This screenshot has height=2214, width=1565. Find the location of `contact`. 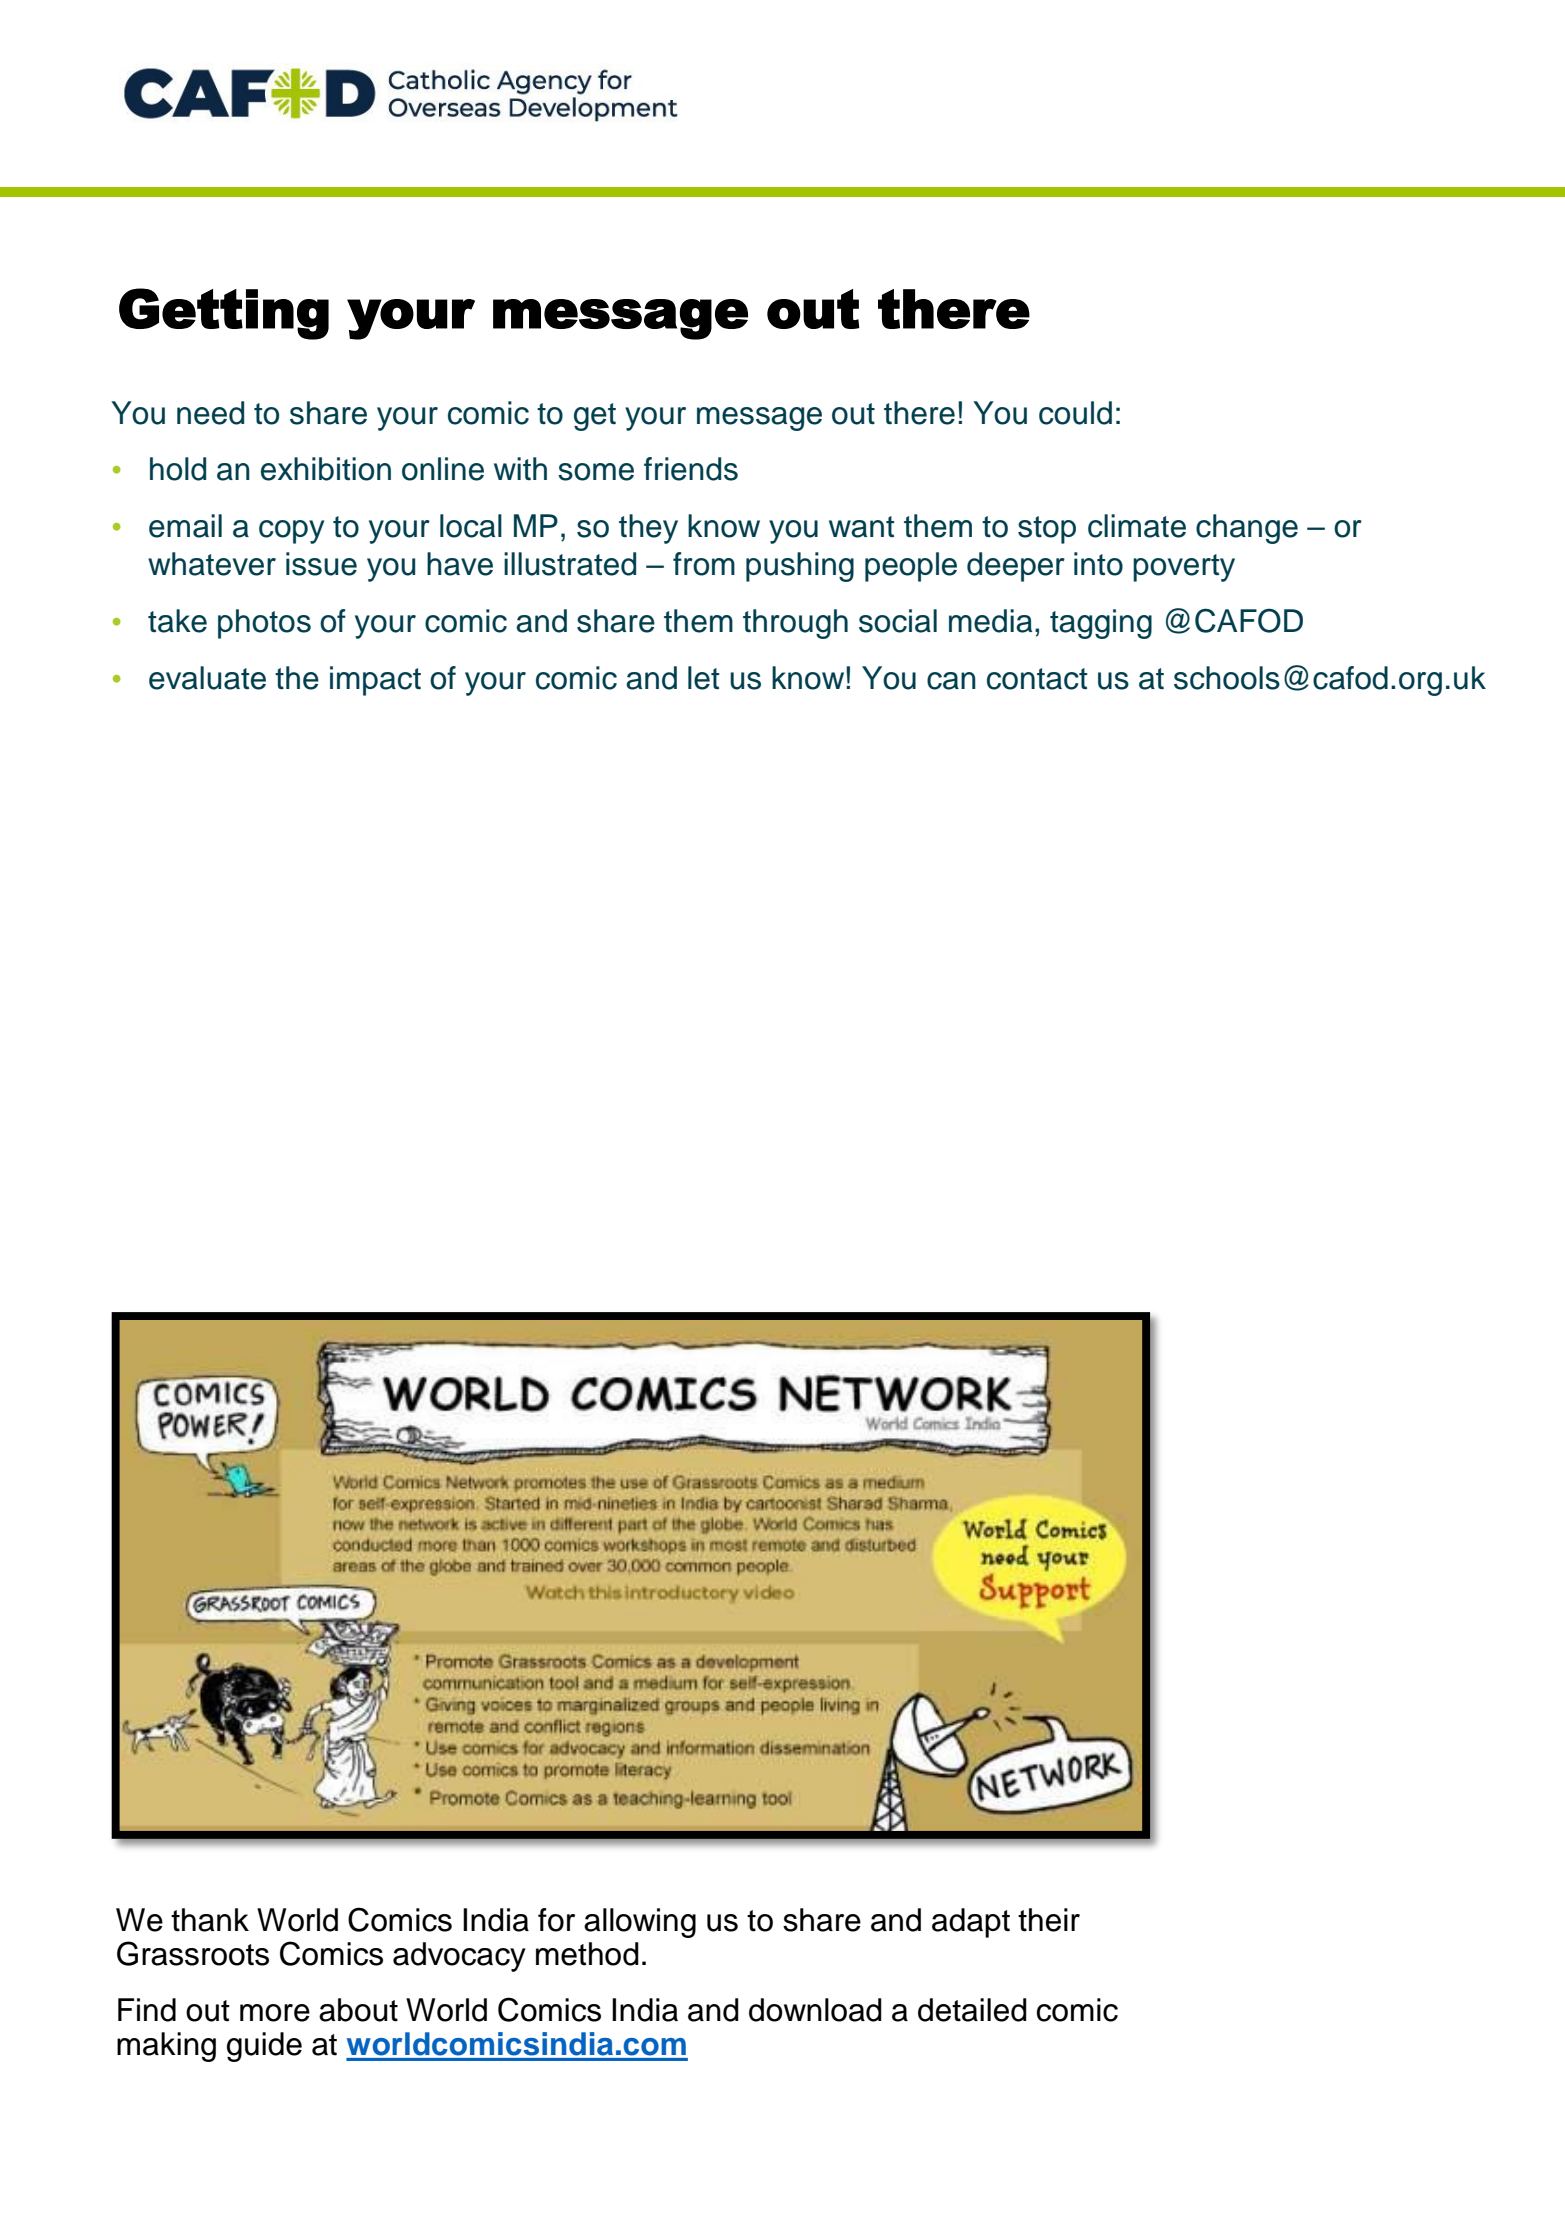

contact is located at coordinates (1037, 679).
